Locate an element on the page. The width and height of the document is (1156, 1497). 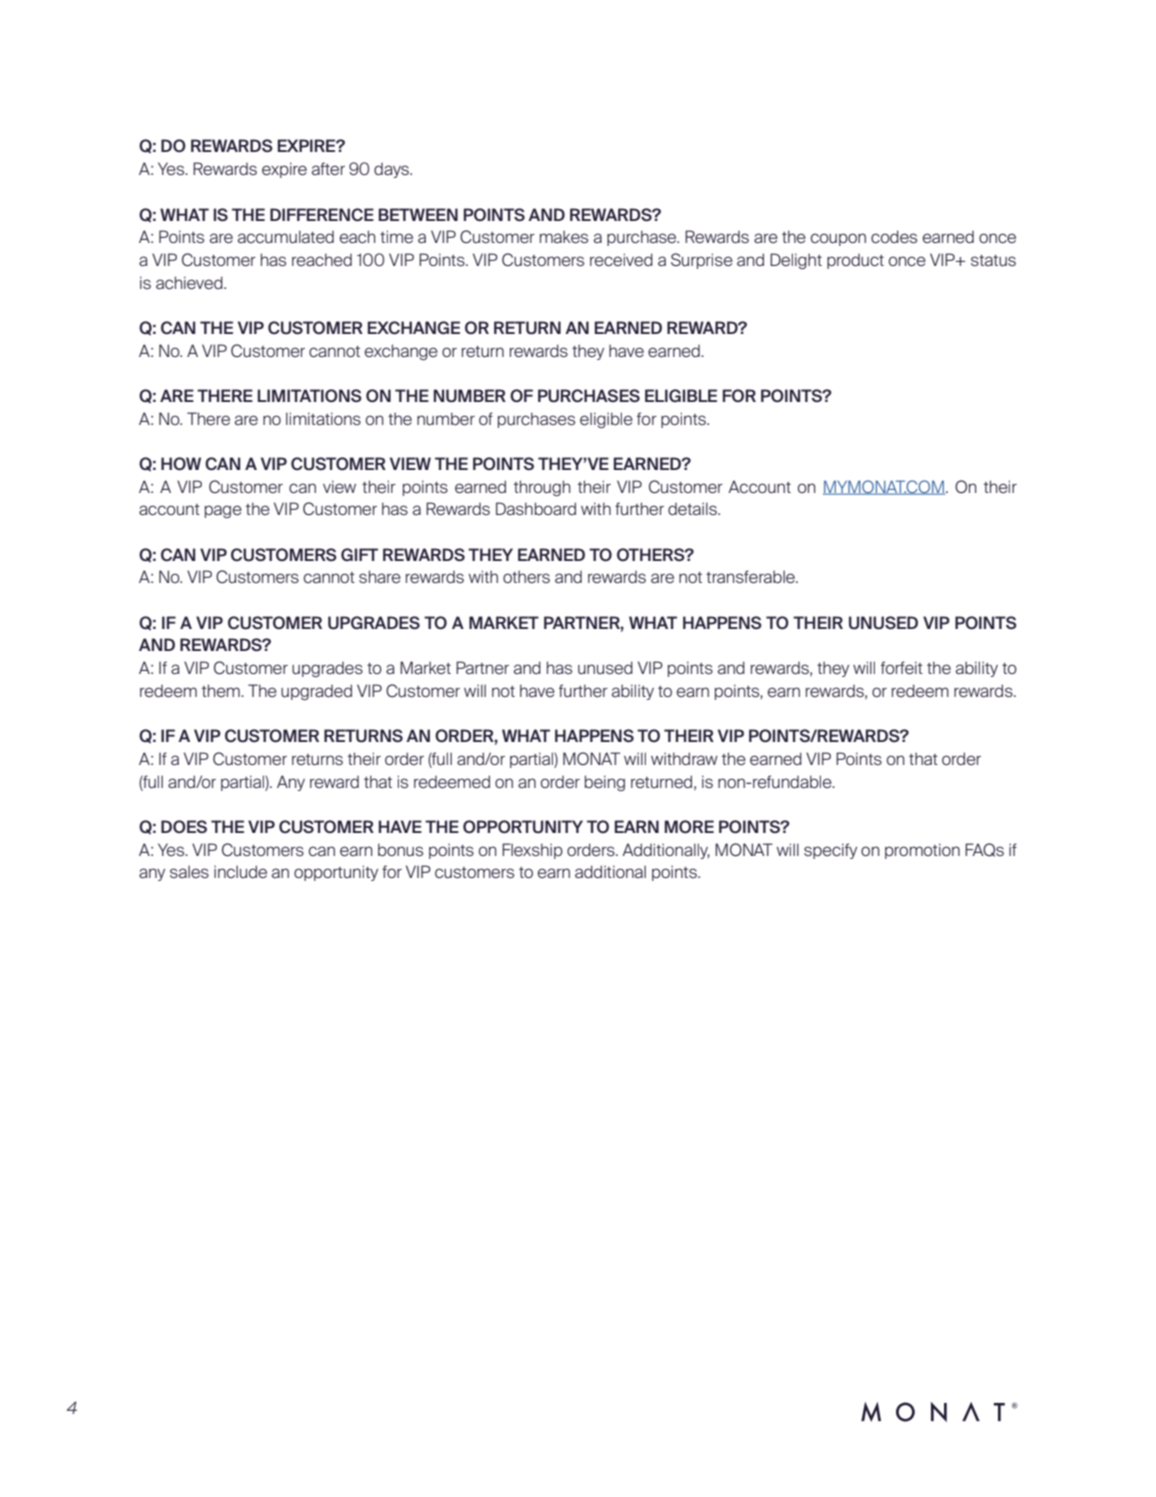
page is located at coordinates (223, 511).
